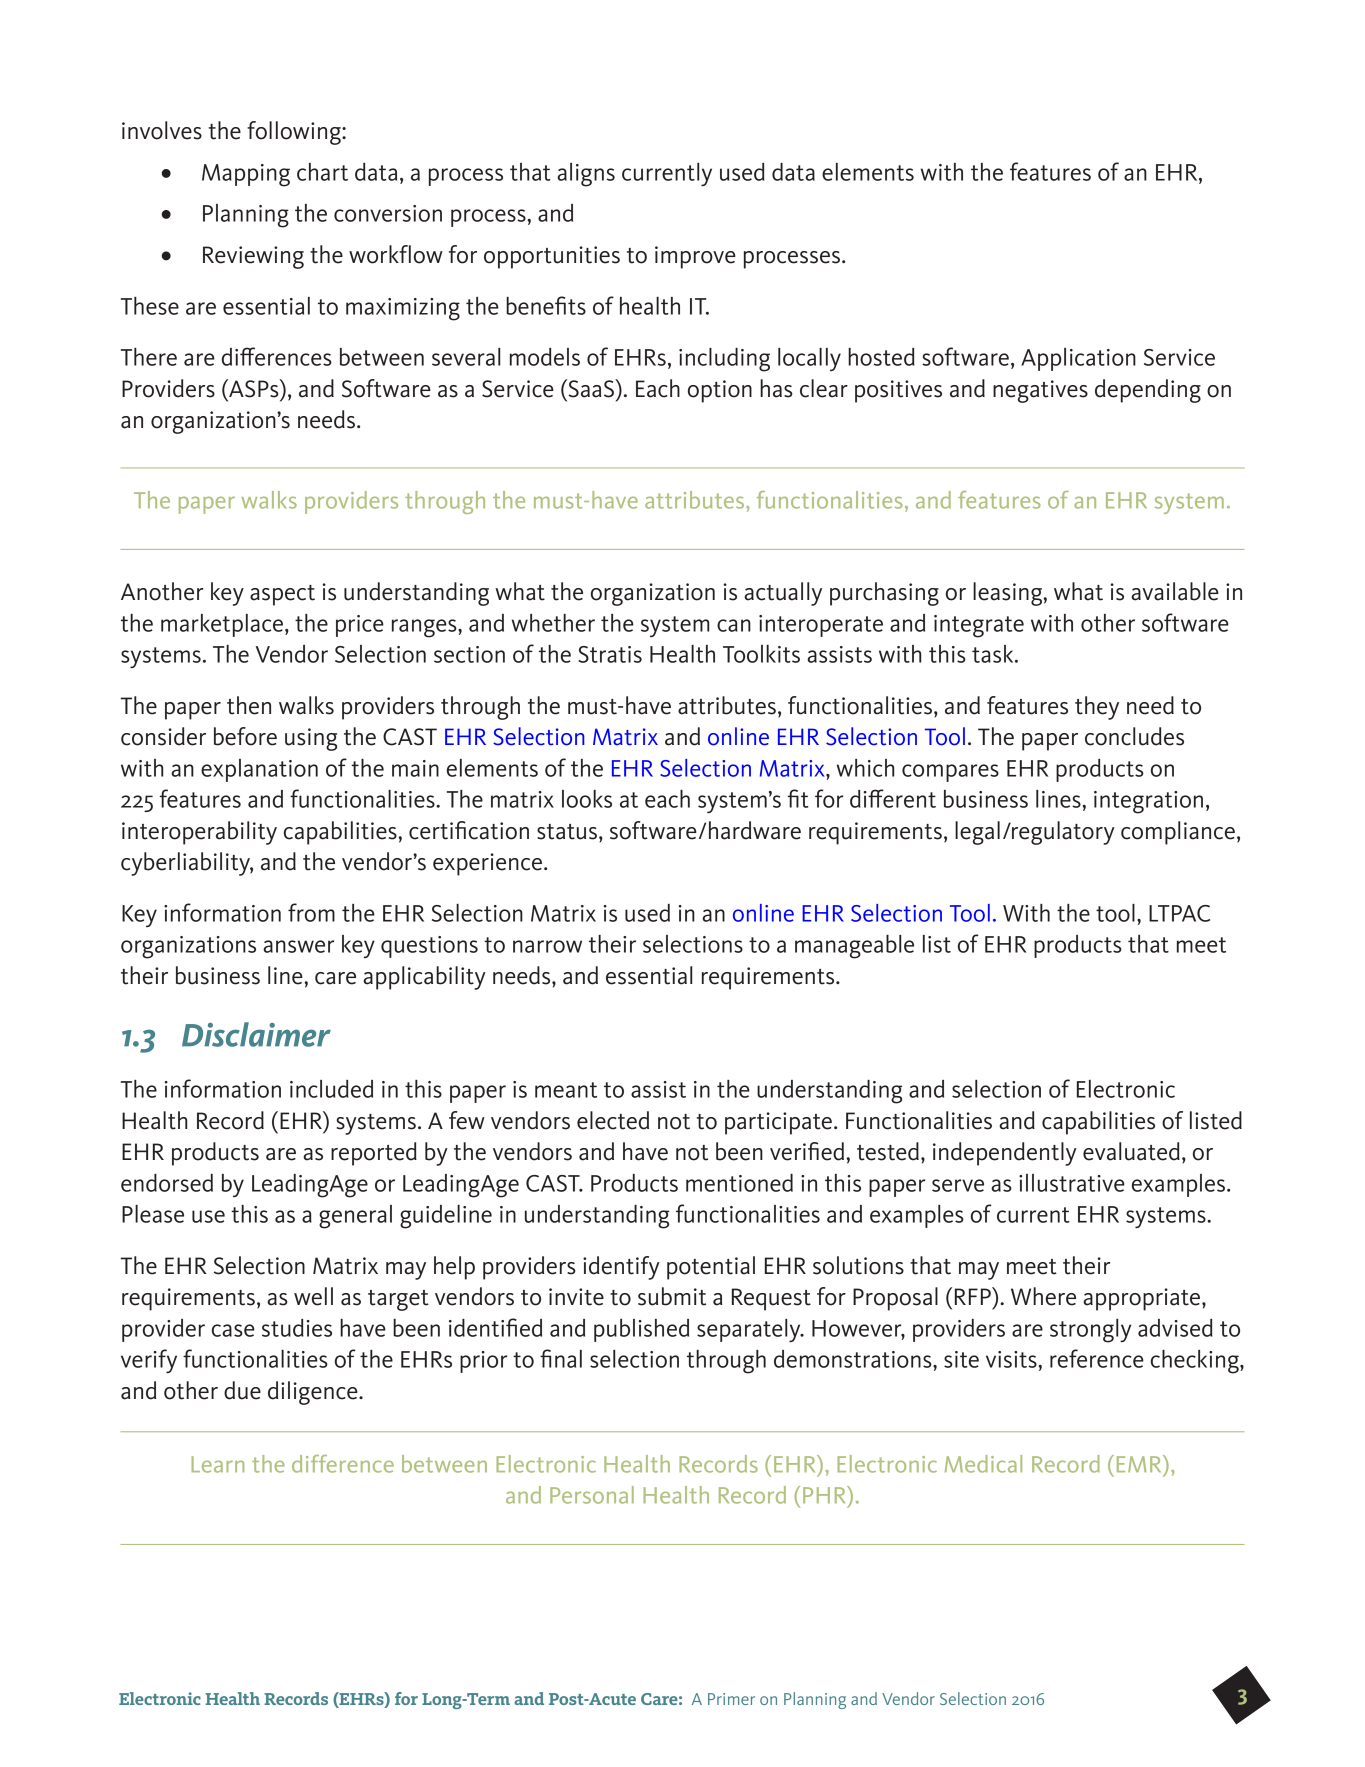 The width and height of the image is (1365, 1767). Describe the element at coordinates (1178, 833) in the image. I see `compliance` at that location.
